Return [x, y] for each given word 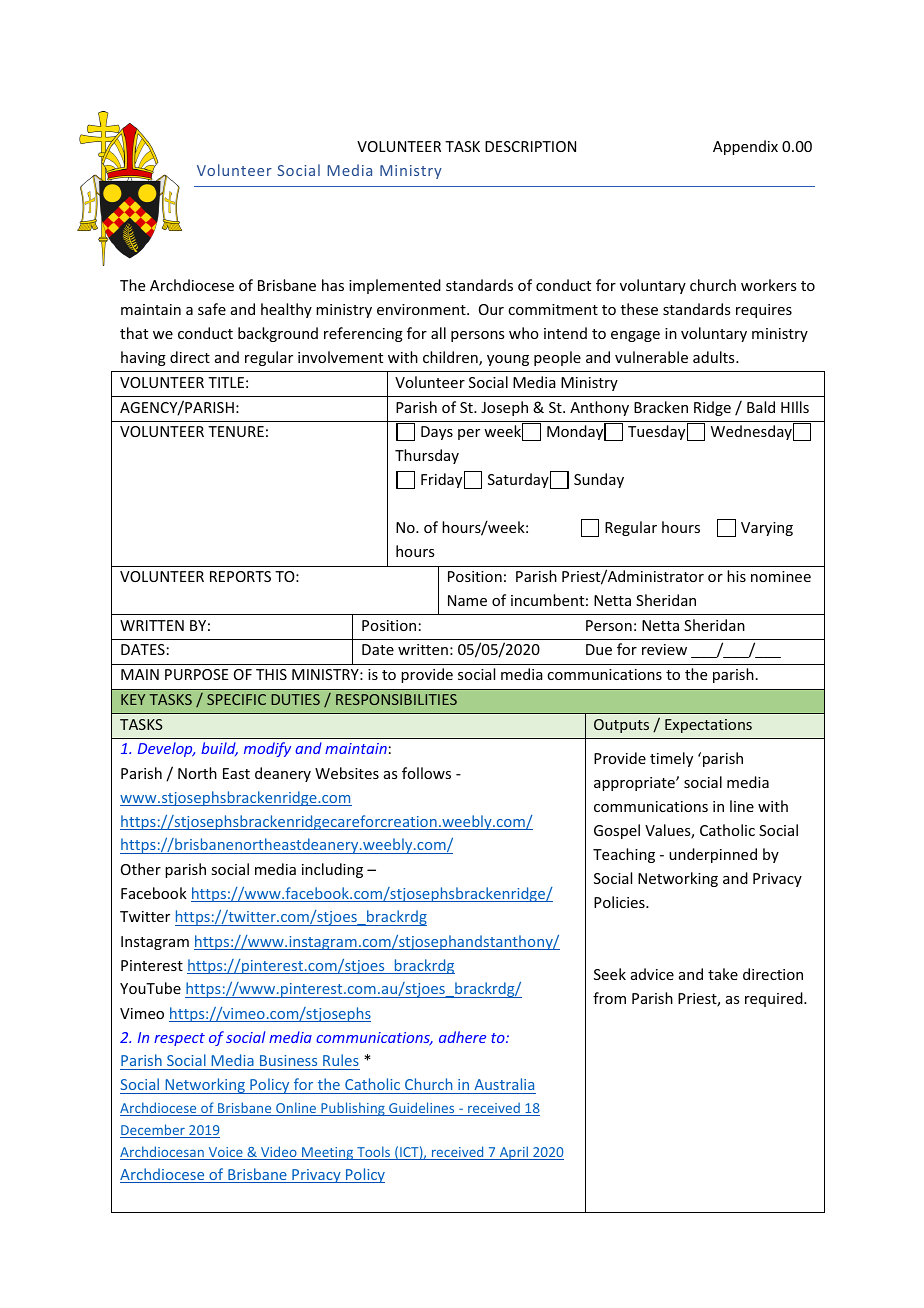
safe [212, 309]
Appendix [745, 147]
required [775, 999]
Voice [225, 1153]
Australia [504, 1086]
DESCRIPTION [530, 146]
